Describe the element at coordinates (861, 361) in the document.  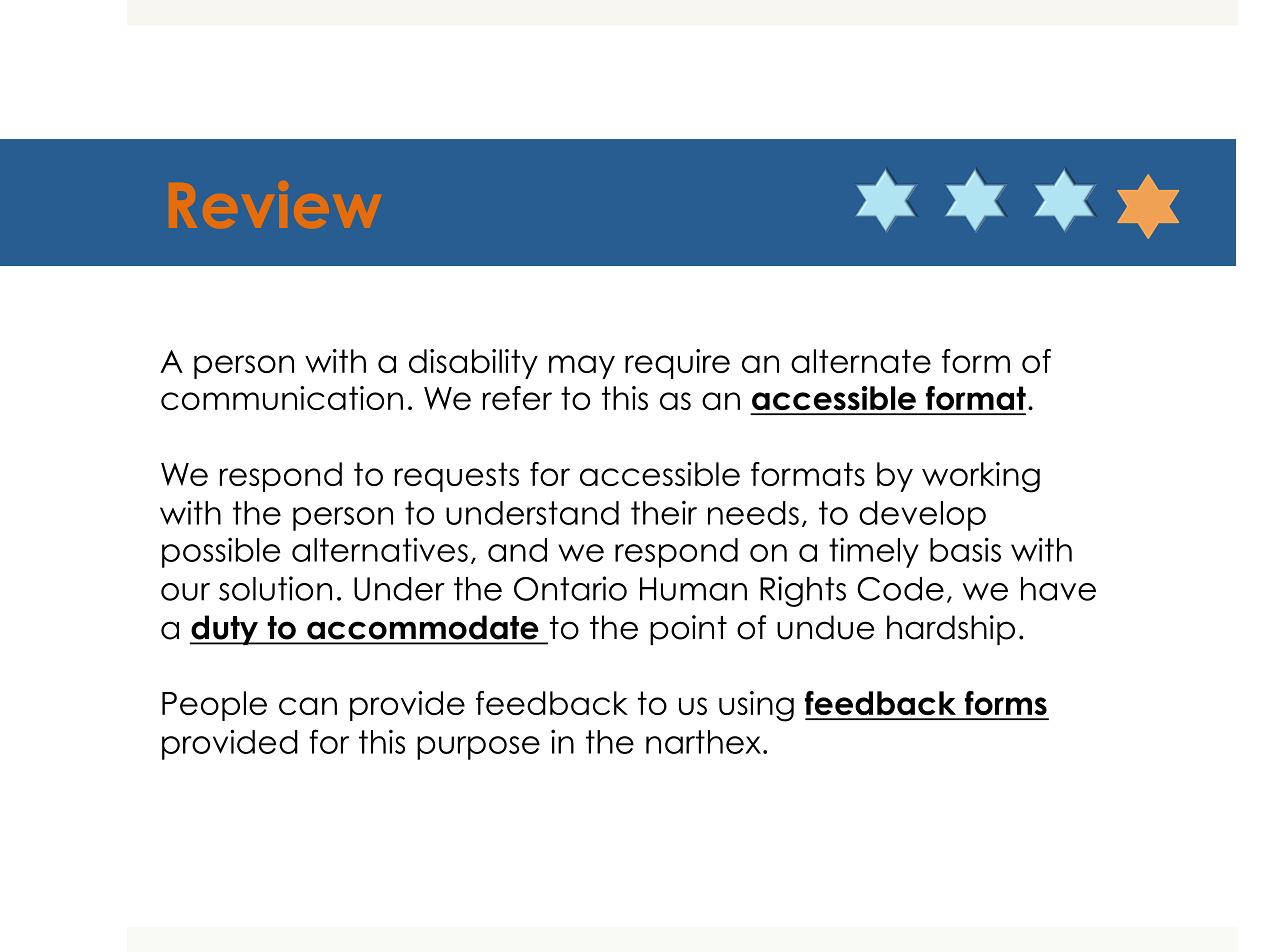
I see `alternate` at that location.
